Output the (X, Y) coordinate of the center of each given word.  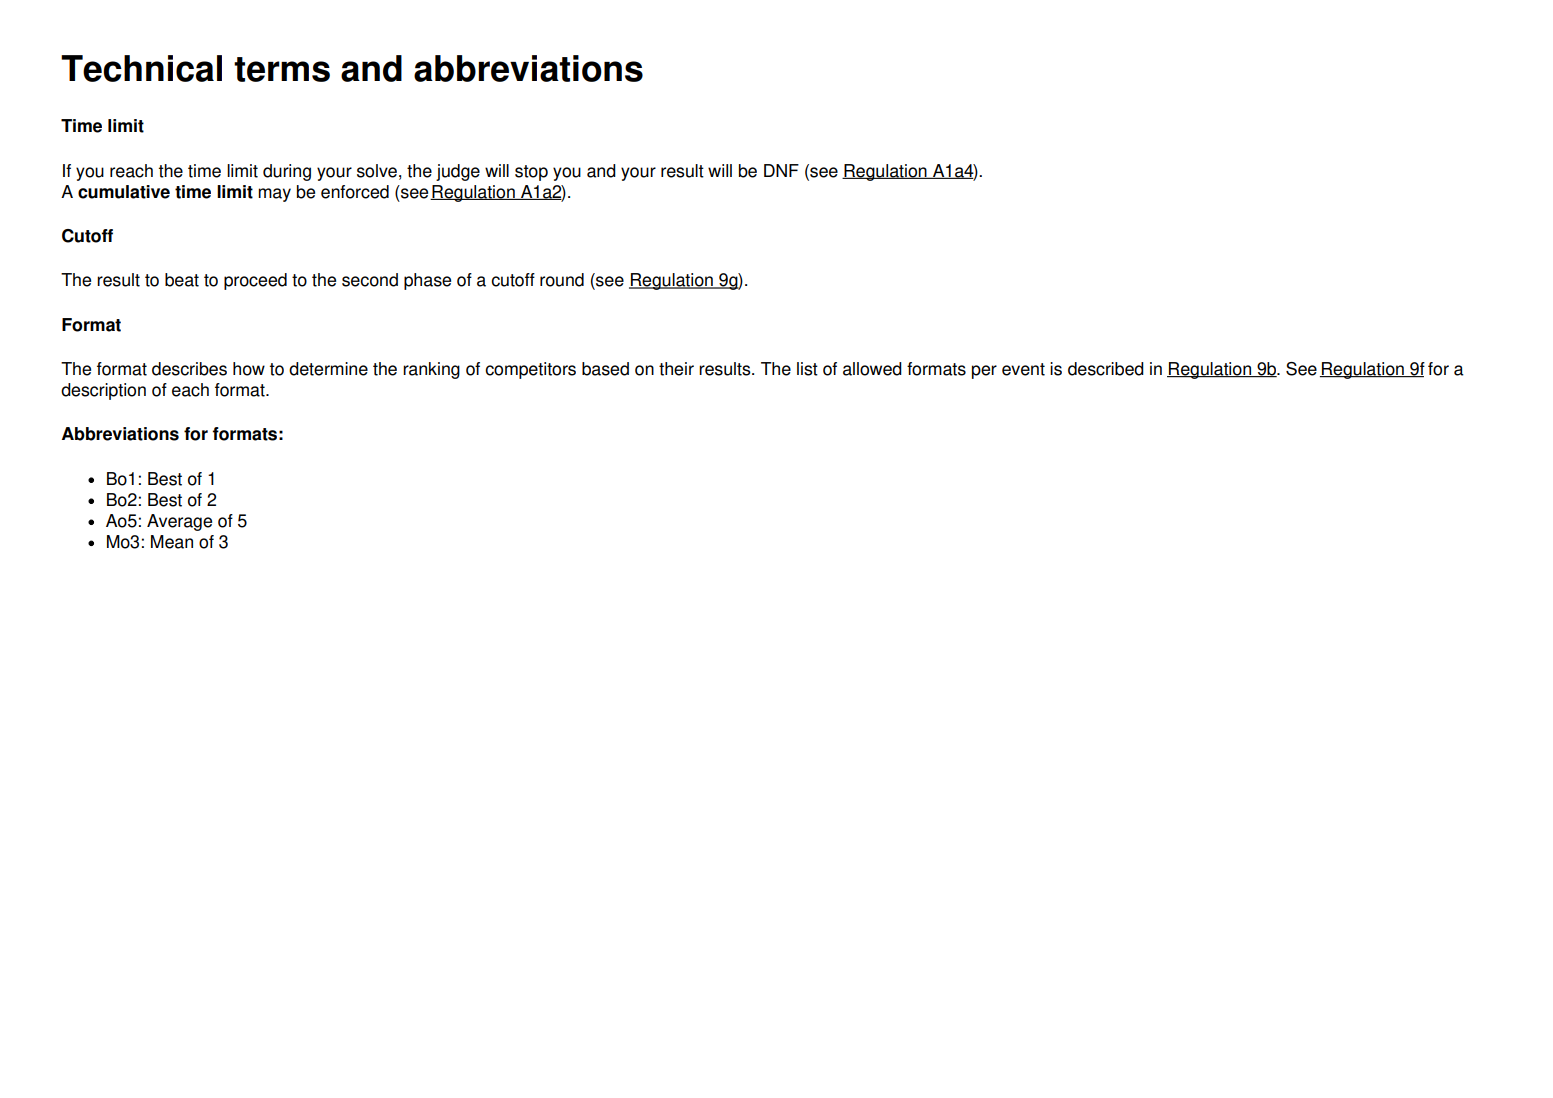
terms (282, 69)
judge (458, 172)
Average (179, 522)
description (103, 391)
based (605, 369)
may (274, 195)
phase (427, 281)
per (984, 372)
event (1023, 369)
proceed (255, 281)
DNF (781, 170)
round (562, 280)
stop (531, 173)
